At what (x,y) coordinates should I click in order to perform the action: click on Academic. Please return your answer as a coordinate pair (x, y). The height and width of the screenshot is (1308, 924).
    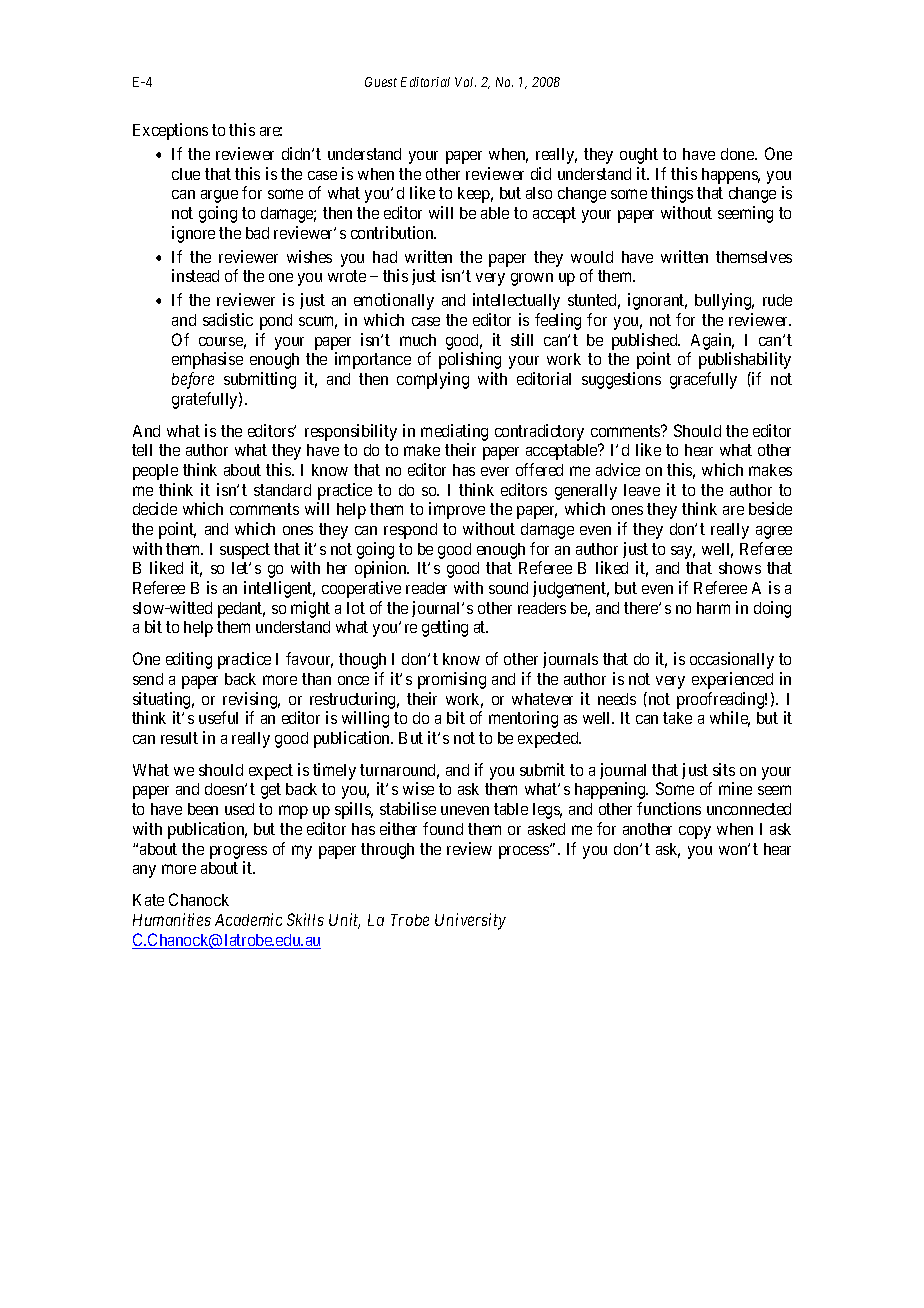
    Looking at the image, I should click on (248, 919).
